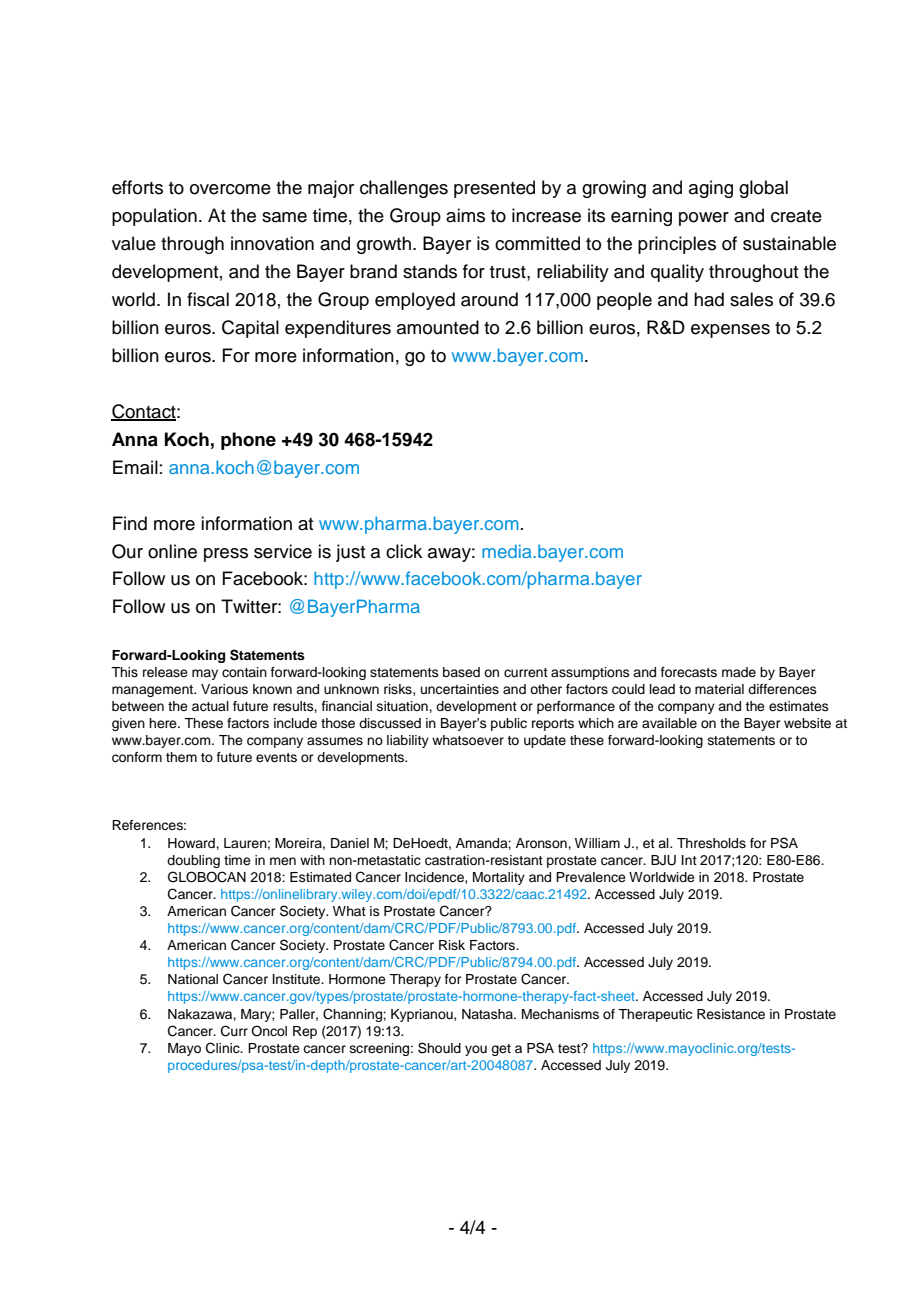  I want to click on phone, so click(248, 441).
